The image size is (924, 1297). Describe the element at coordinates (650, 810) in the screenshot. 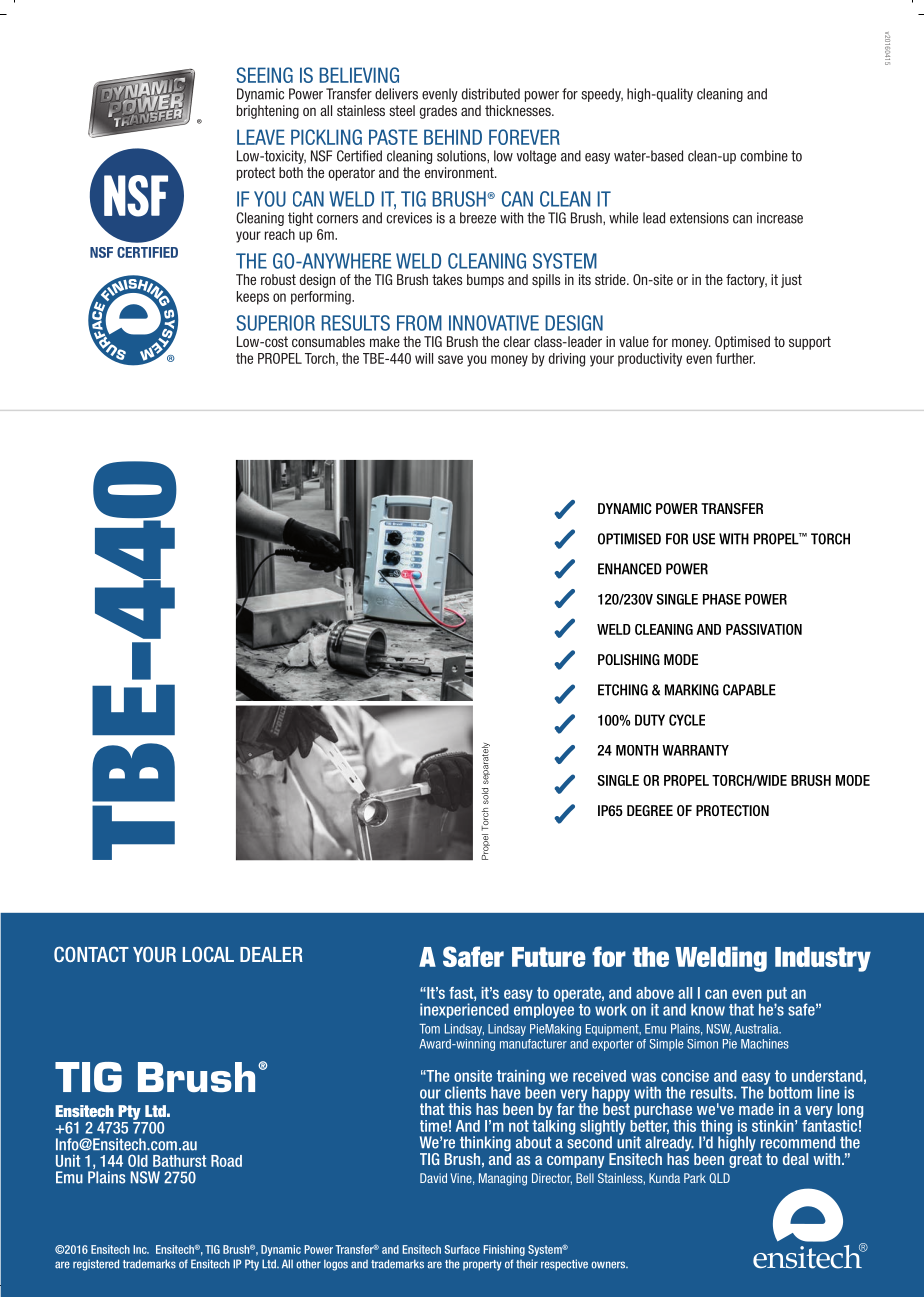

I see `DEGREE` at that location.
